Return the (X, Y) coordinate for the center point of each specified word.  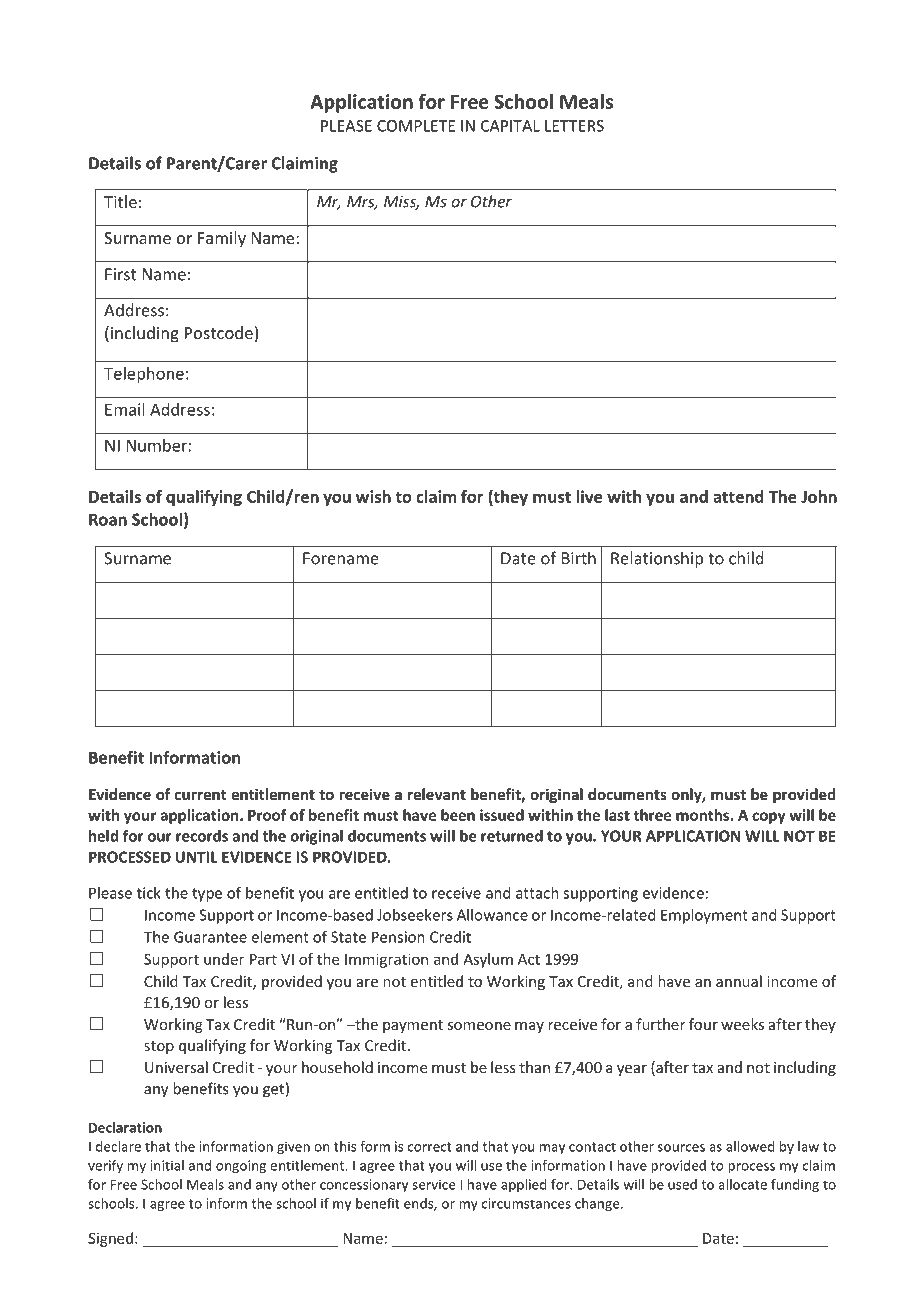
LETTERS (574, 126)
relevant (437, 794)
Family (222, 239)
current (200, 795)
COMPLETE (416, 126)
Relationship (657, 559)
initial (167, 1165)
